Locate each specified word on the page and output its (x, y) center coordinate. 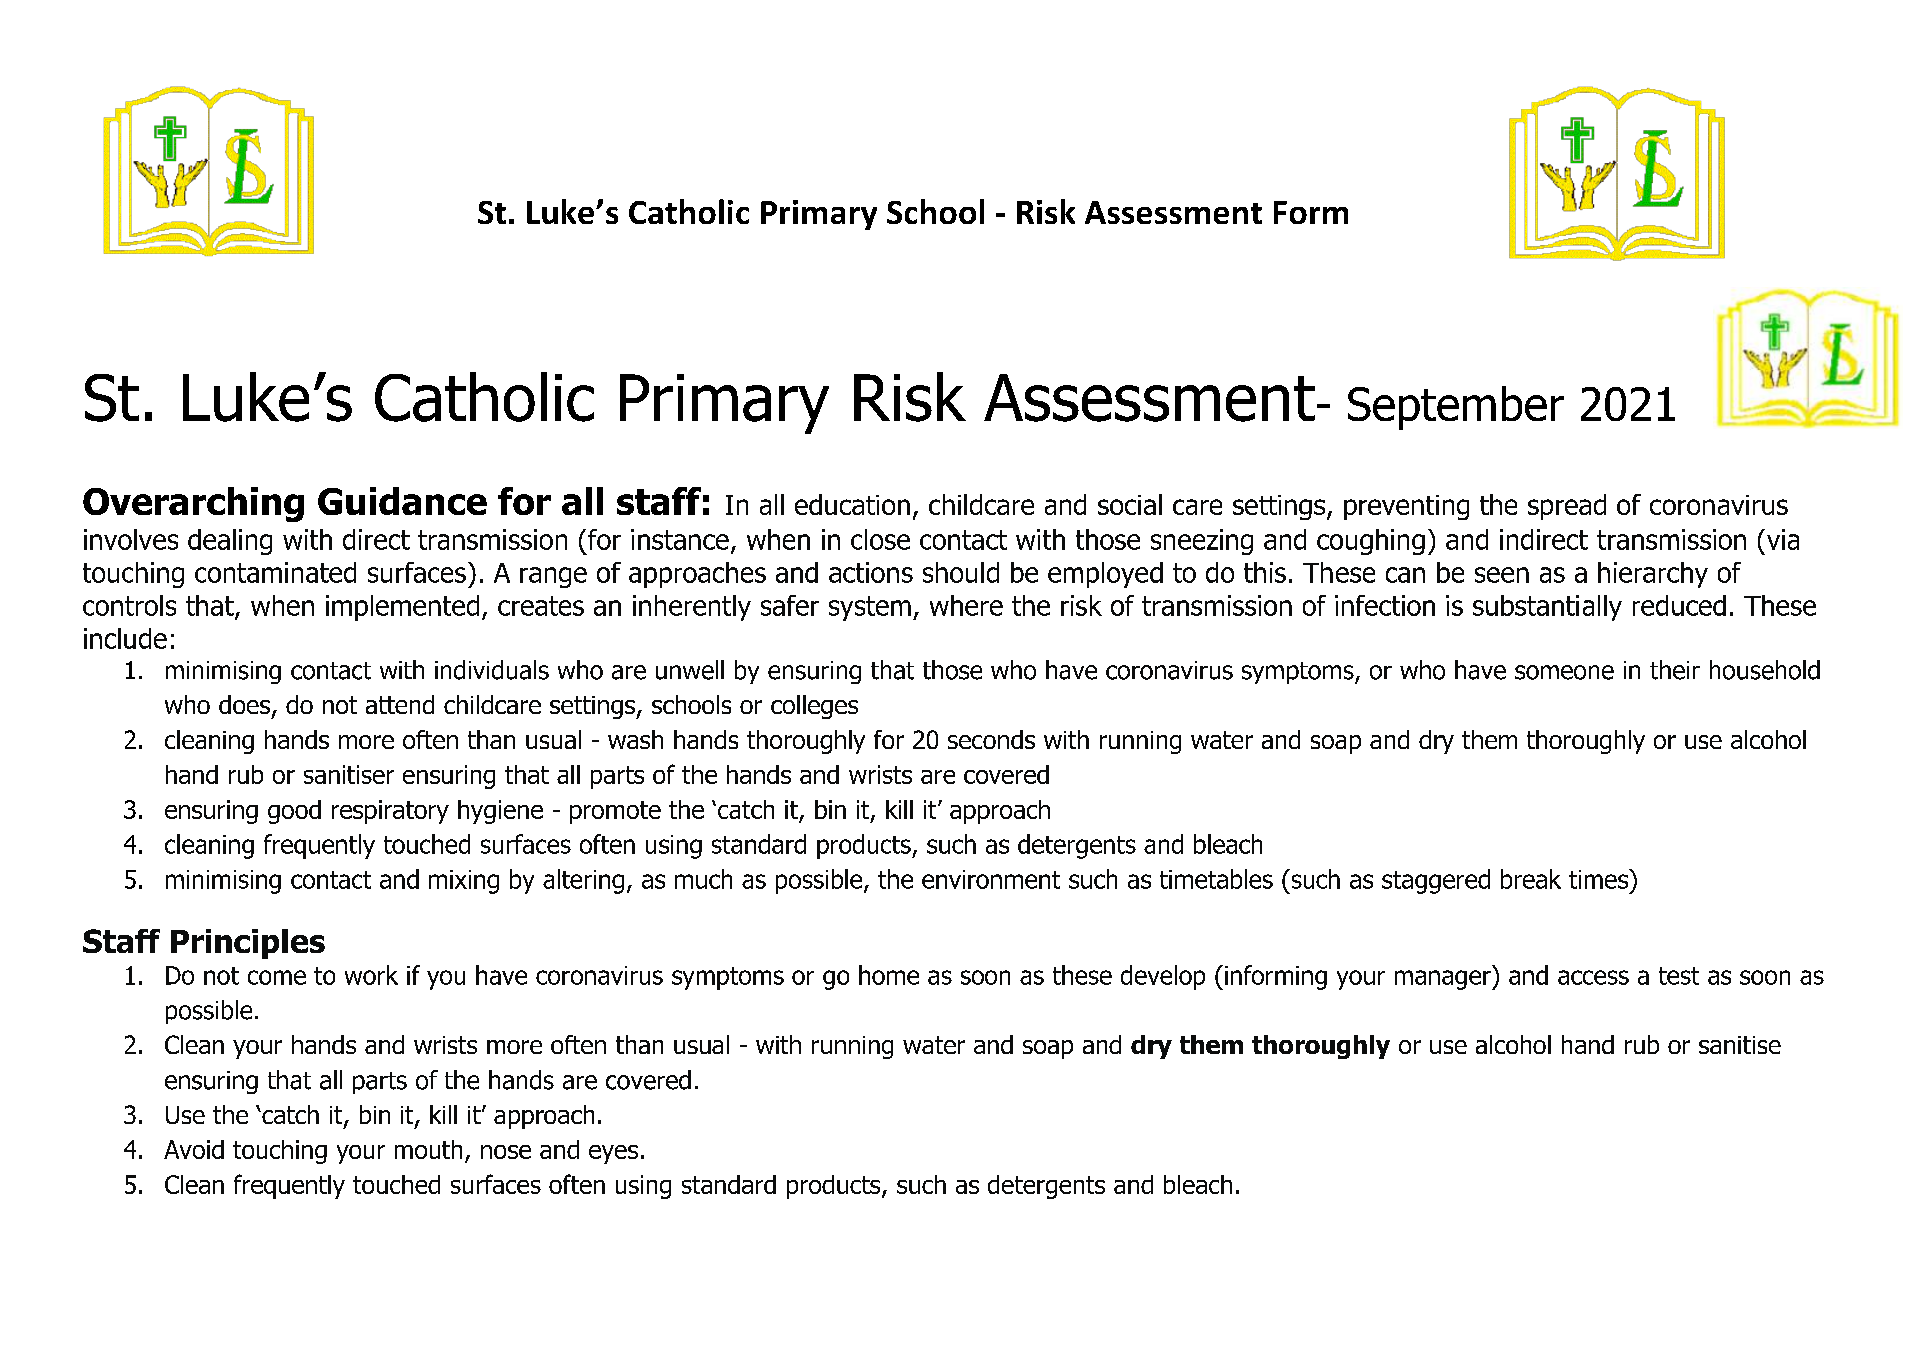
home (889, 975)
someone (1564, 672)
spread (1567, 507)
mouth (428, 1149)
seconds (991, 739)
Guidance (402, 501)
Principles (248, 944)
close (880, 539)
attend (400, 704)
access (1593, 977)
